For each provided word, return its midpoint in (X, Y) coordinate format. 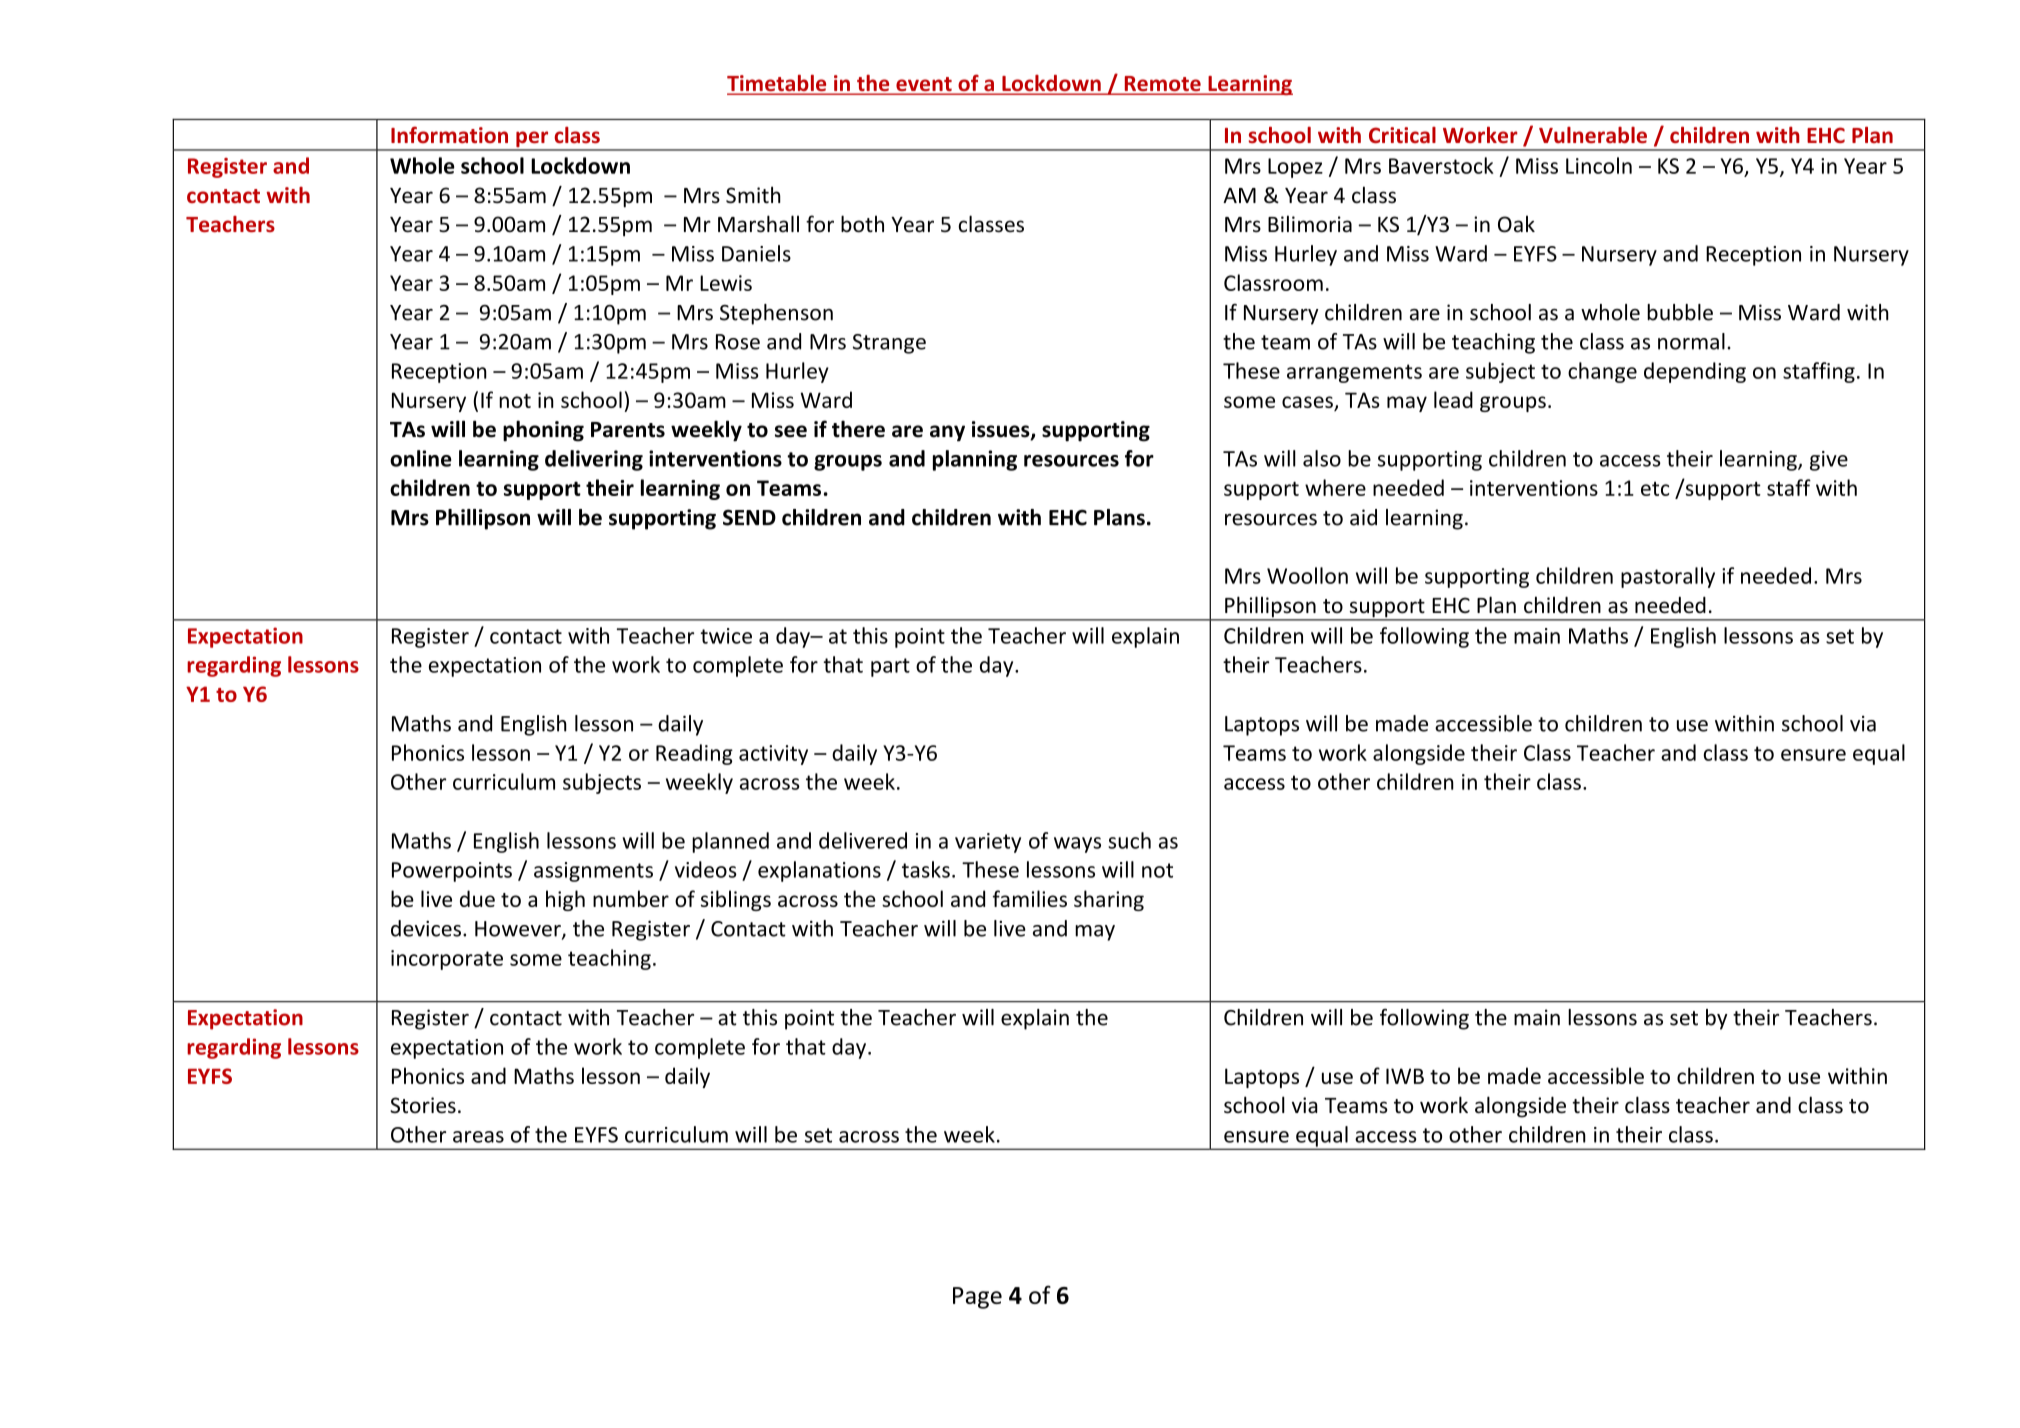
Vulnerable (1593, 135)
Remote (1162, 85)
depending (1695, 372)
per (532, 140)
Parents (628, 430)
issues (1002, 430)
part (890, 667)
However (519, 930)
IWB (1405, 1076)
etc (1655, 489)
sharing (1109, 900)
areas (478, 1137)
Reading (694, 754)
